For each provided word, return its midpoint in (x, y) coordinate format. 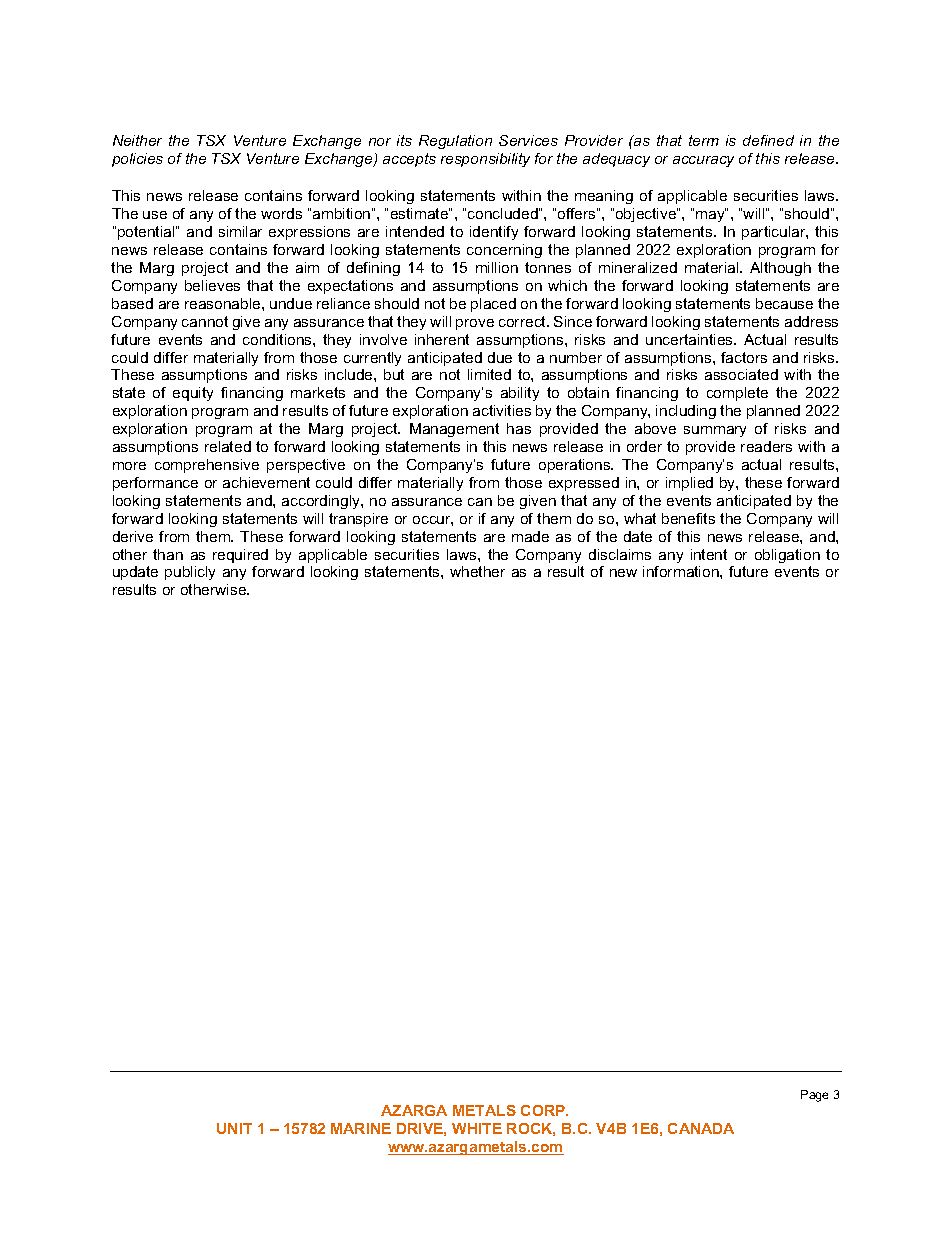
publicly (190, 573)
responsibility (485, 160)
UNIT (234, 1128)
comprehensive (207, 466)
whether (477, 571)
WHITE (477, 1128)
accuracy (703, 161)
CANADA (701, 1128)
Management (454, 430)
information (682, 571)
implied (689, 484)
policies (137, 160)
